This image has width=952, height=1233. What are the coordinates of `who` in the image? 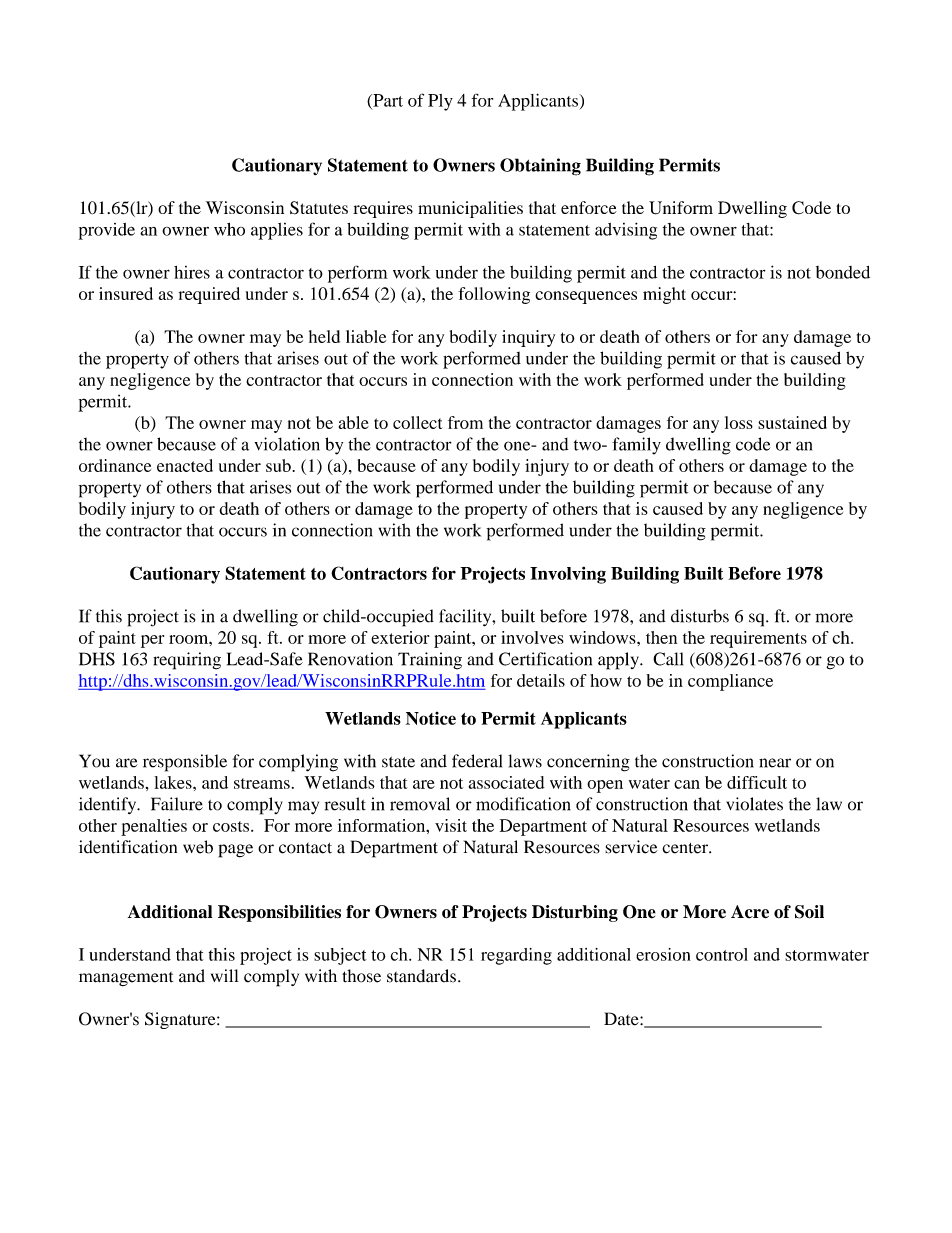 It's located at (229, 229).
